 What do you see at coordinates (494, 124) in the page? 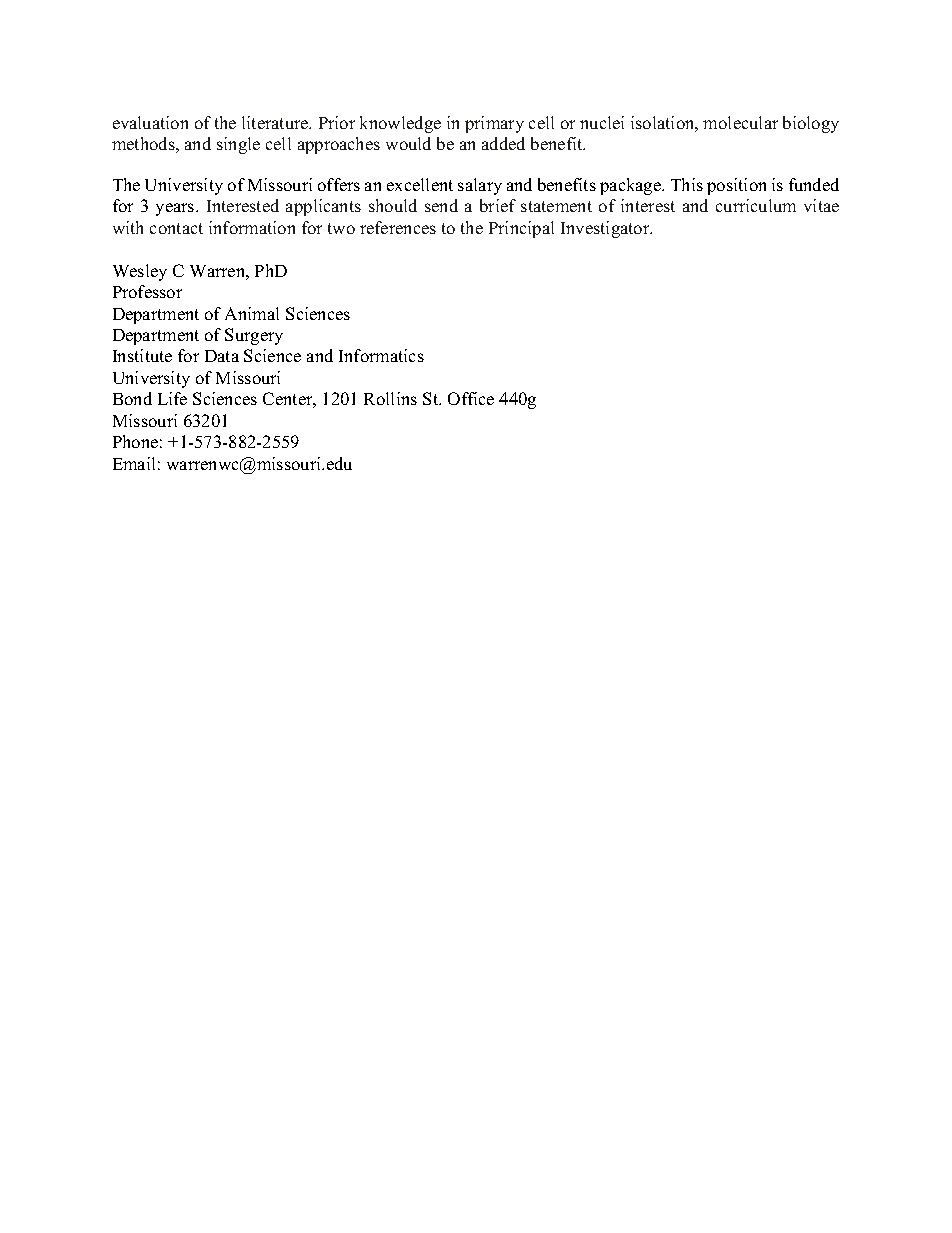
I see `primary` at bounding box center [494, 124].
